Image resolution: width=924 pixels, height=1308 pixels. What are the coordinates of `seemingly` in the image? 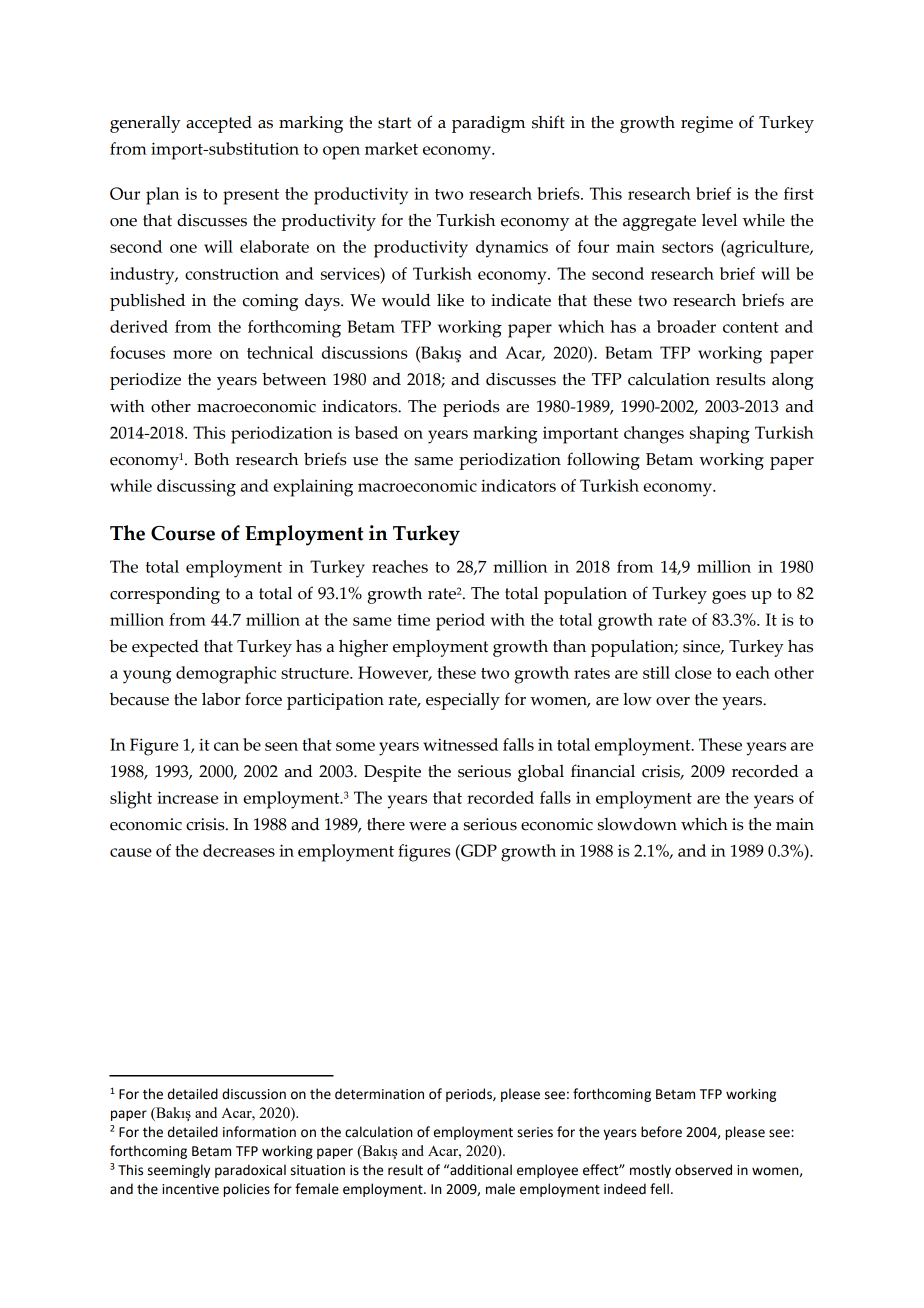 It's located at (179, 1171).
